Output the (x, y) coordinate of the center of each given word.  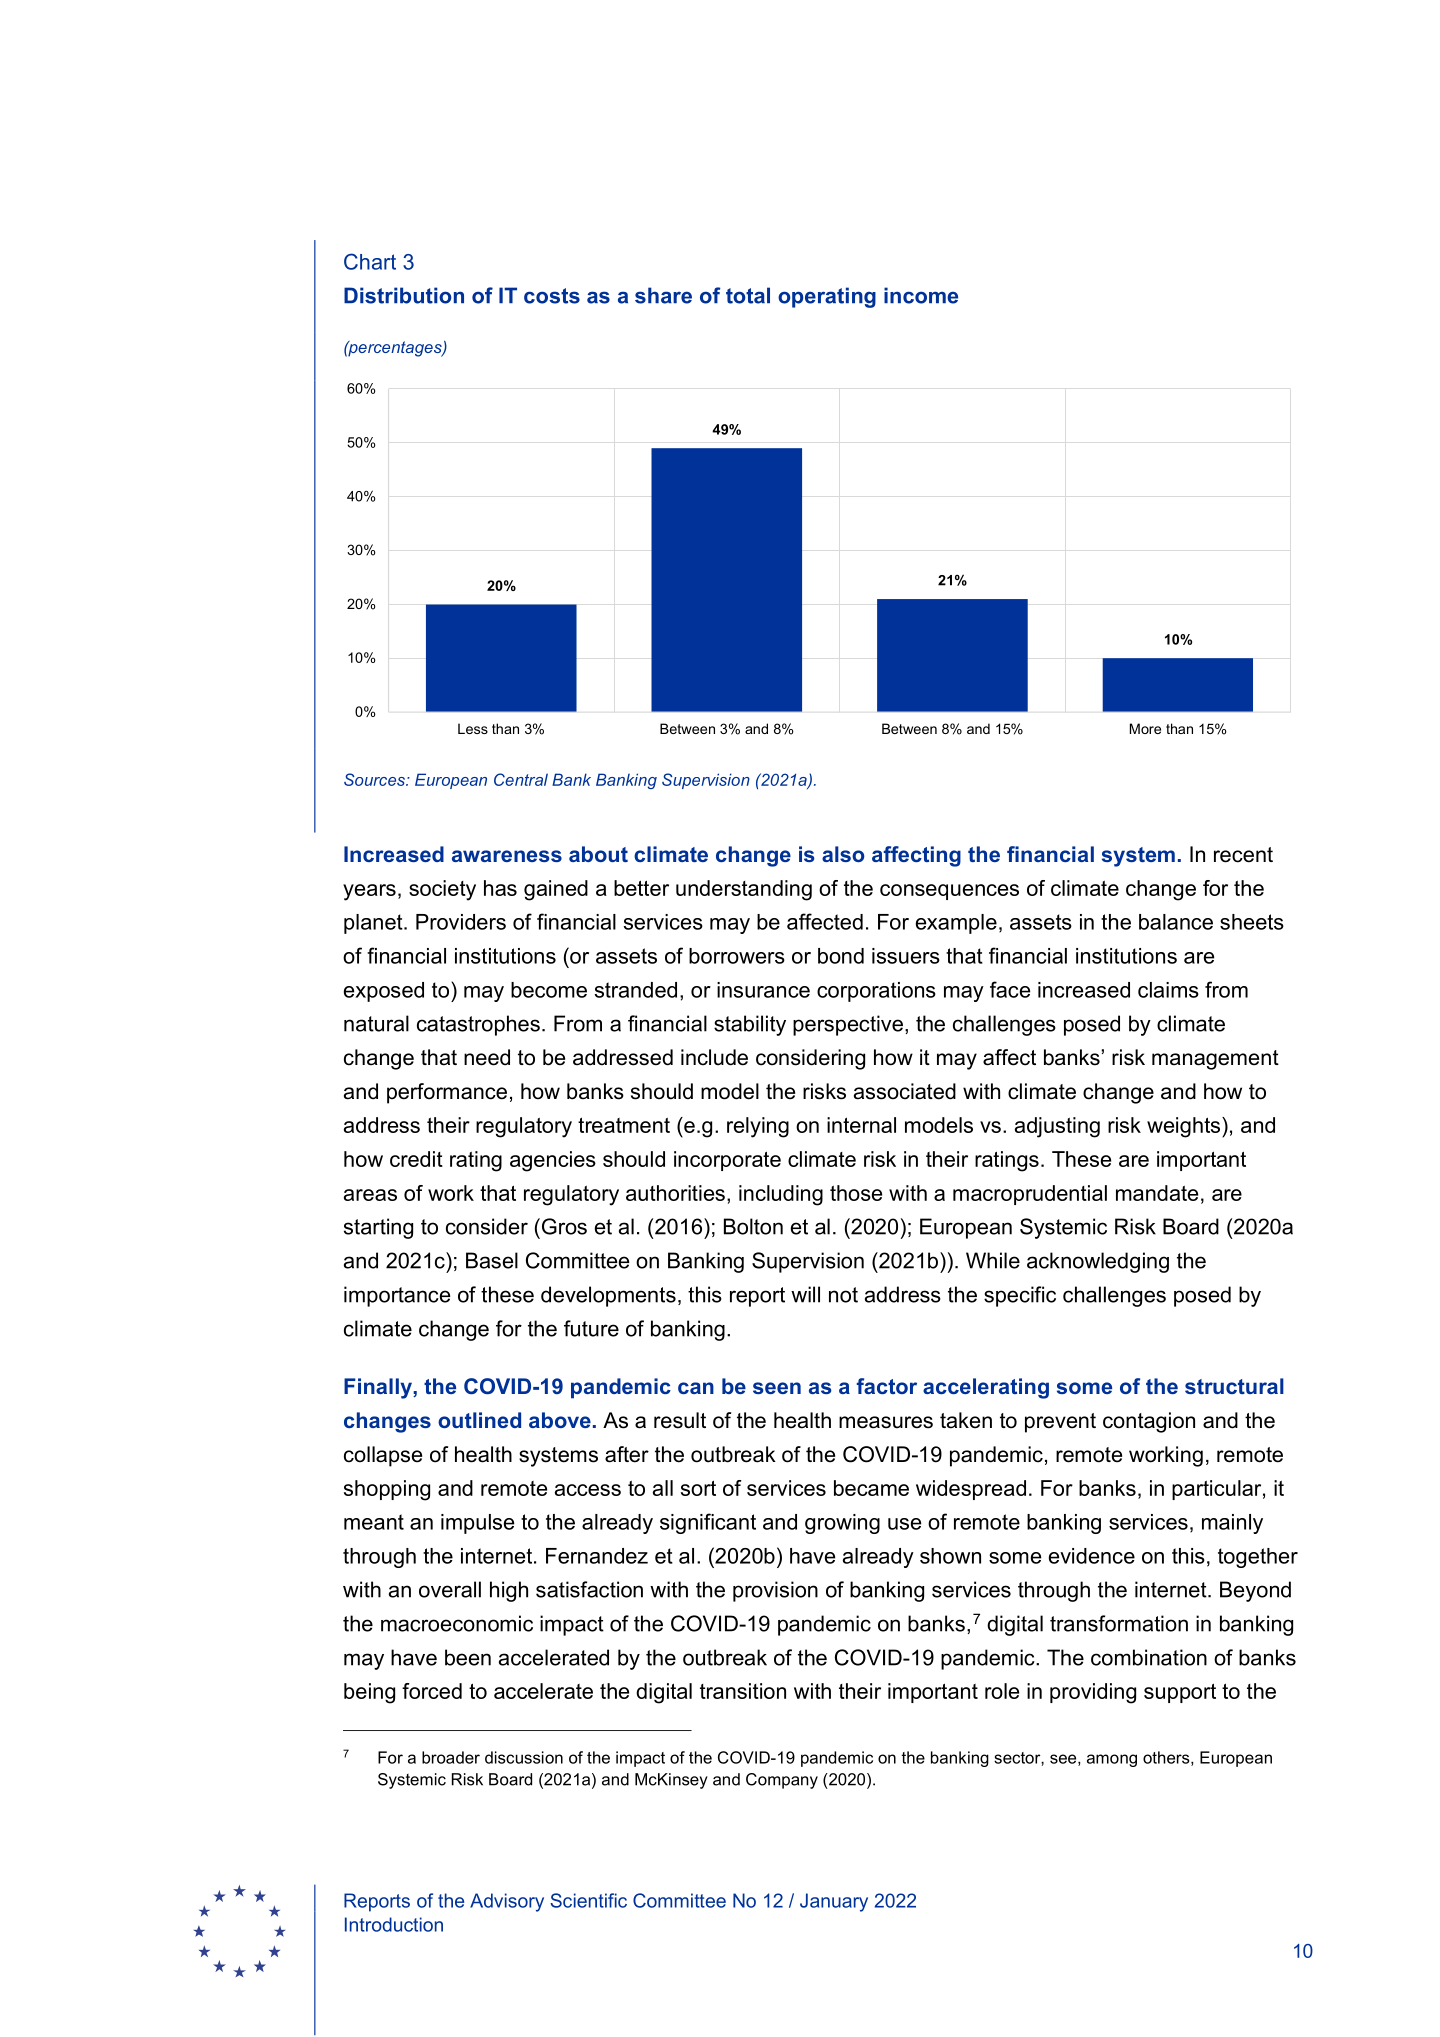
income (921, 295)
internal (861, 1125)
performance (447, 1093)
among (1112, 1760)
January (834, 1902)
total (748, 295)
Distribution (404, 295)
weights (1185, 1127)
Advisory (507, 1902)
